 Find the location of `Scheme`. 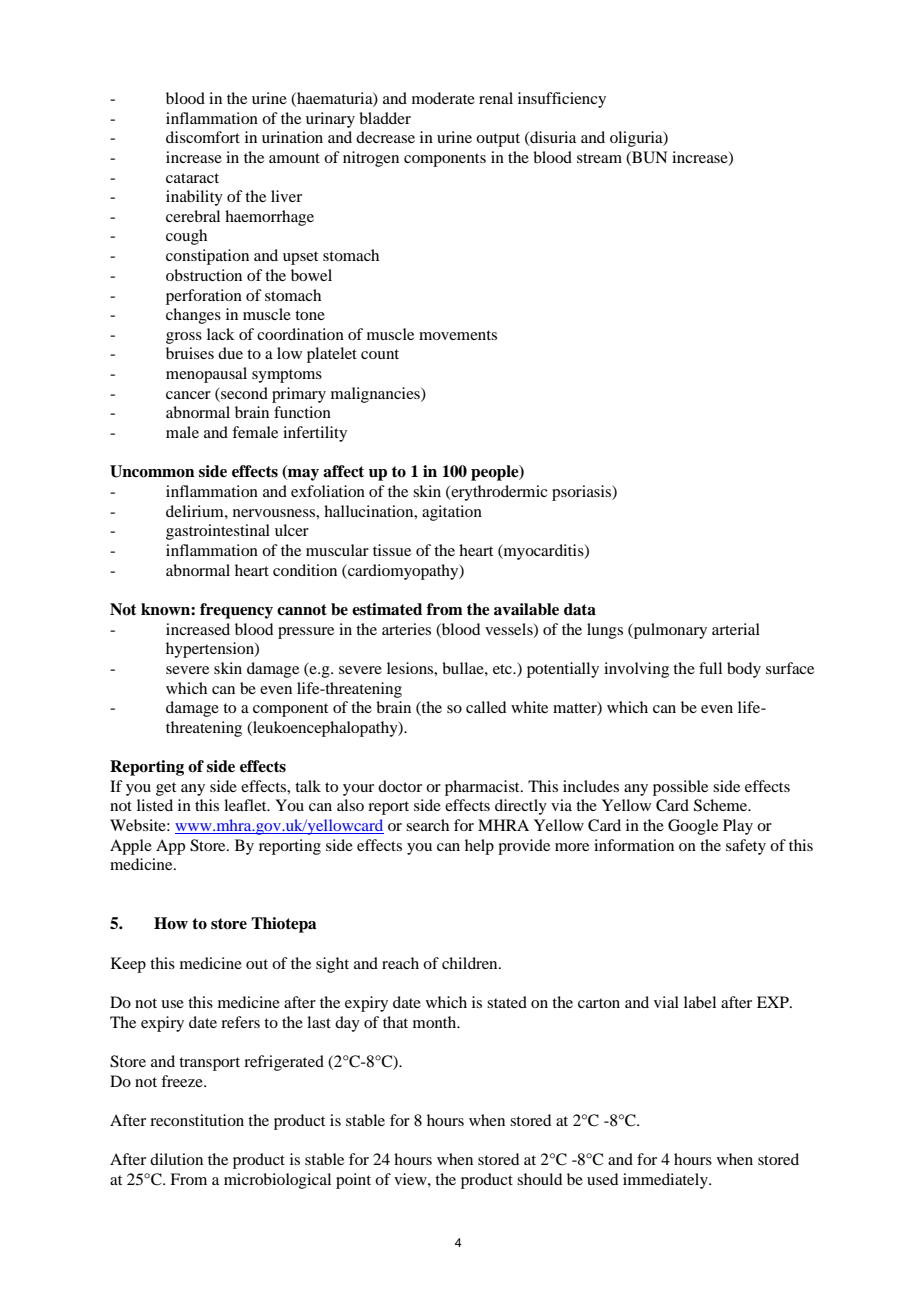

Scheme is located at coordinates (722, 805).
